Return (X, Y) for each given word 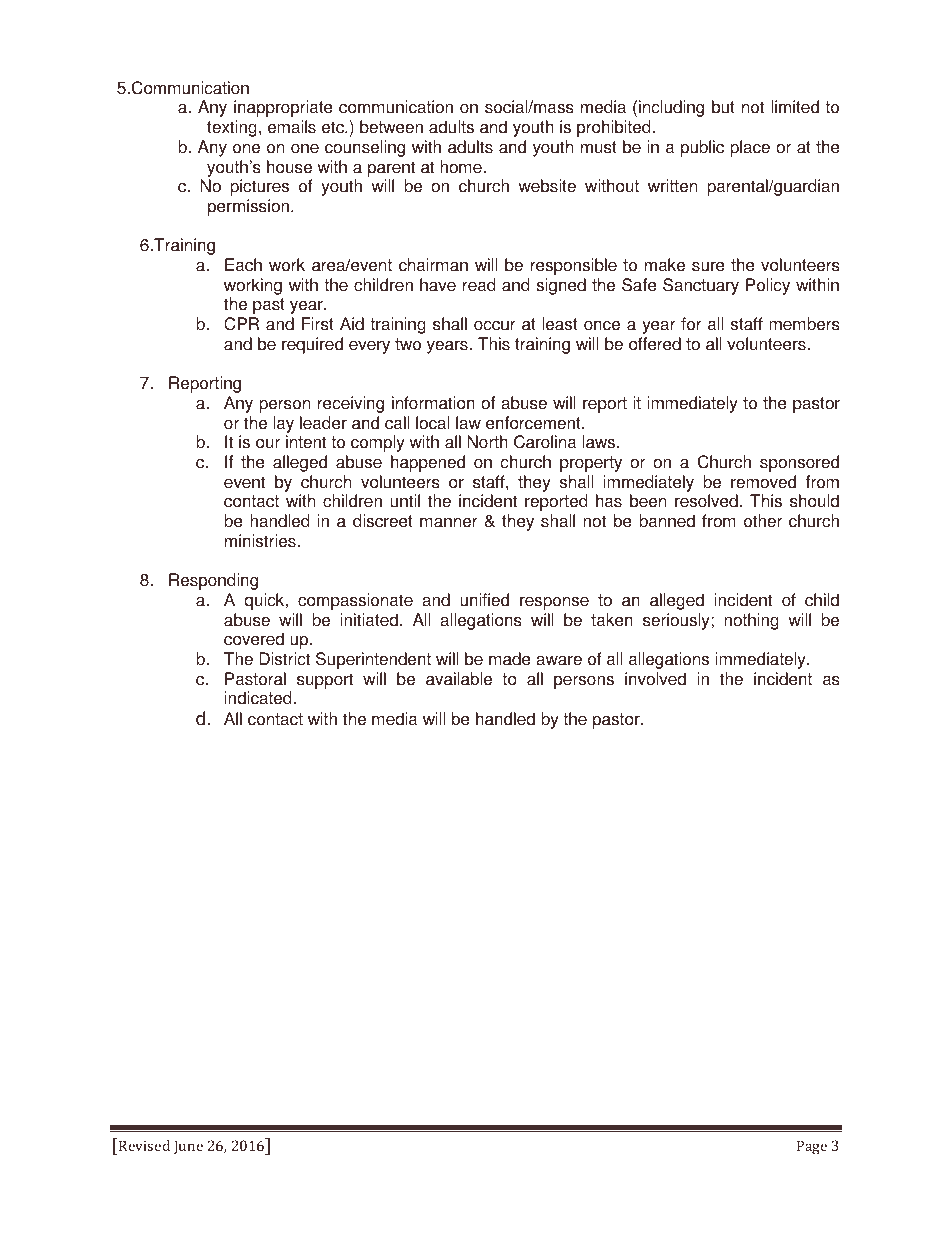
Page (812, 1147)
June (188, 1147)
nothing (751, 621)
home (462, 167)
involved (655, 679)
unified (484, 600)
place (750, 148)
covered (254, 639)
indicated (258, 698)
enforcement (534, 423)
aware (559, 660)
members (804, 324)
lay (283, 424)
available (459, 679)
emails (292, 127)
